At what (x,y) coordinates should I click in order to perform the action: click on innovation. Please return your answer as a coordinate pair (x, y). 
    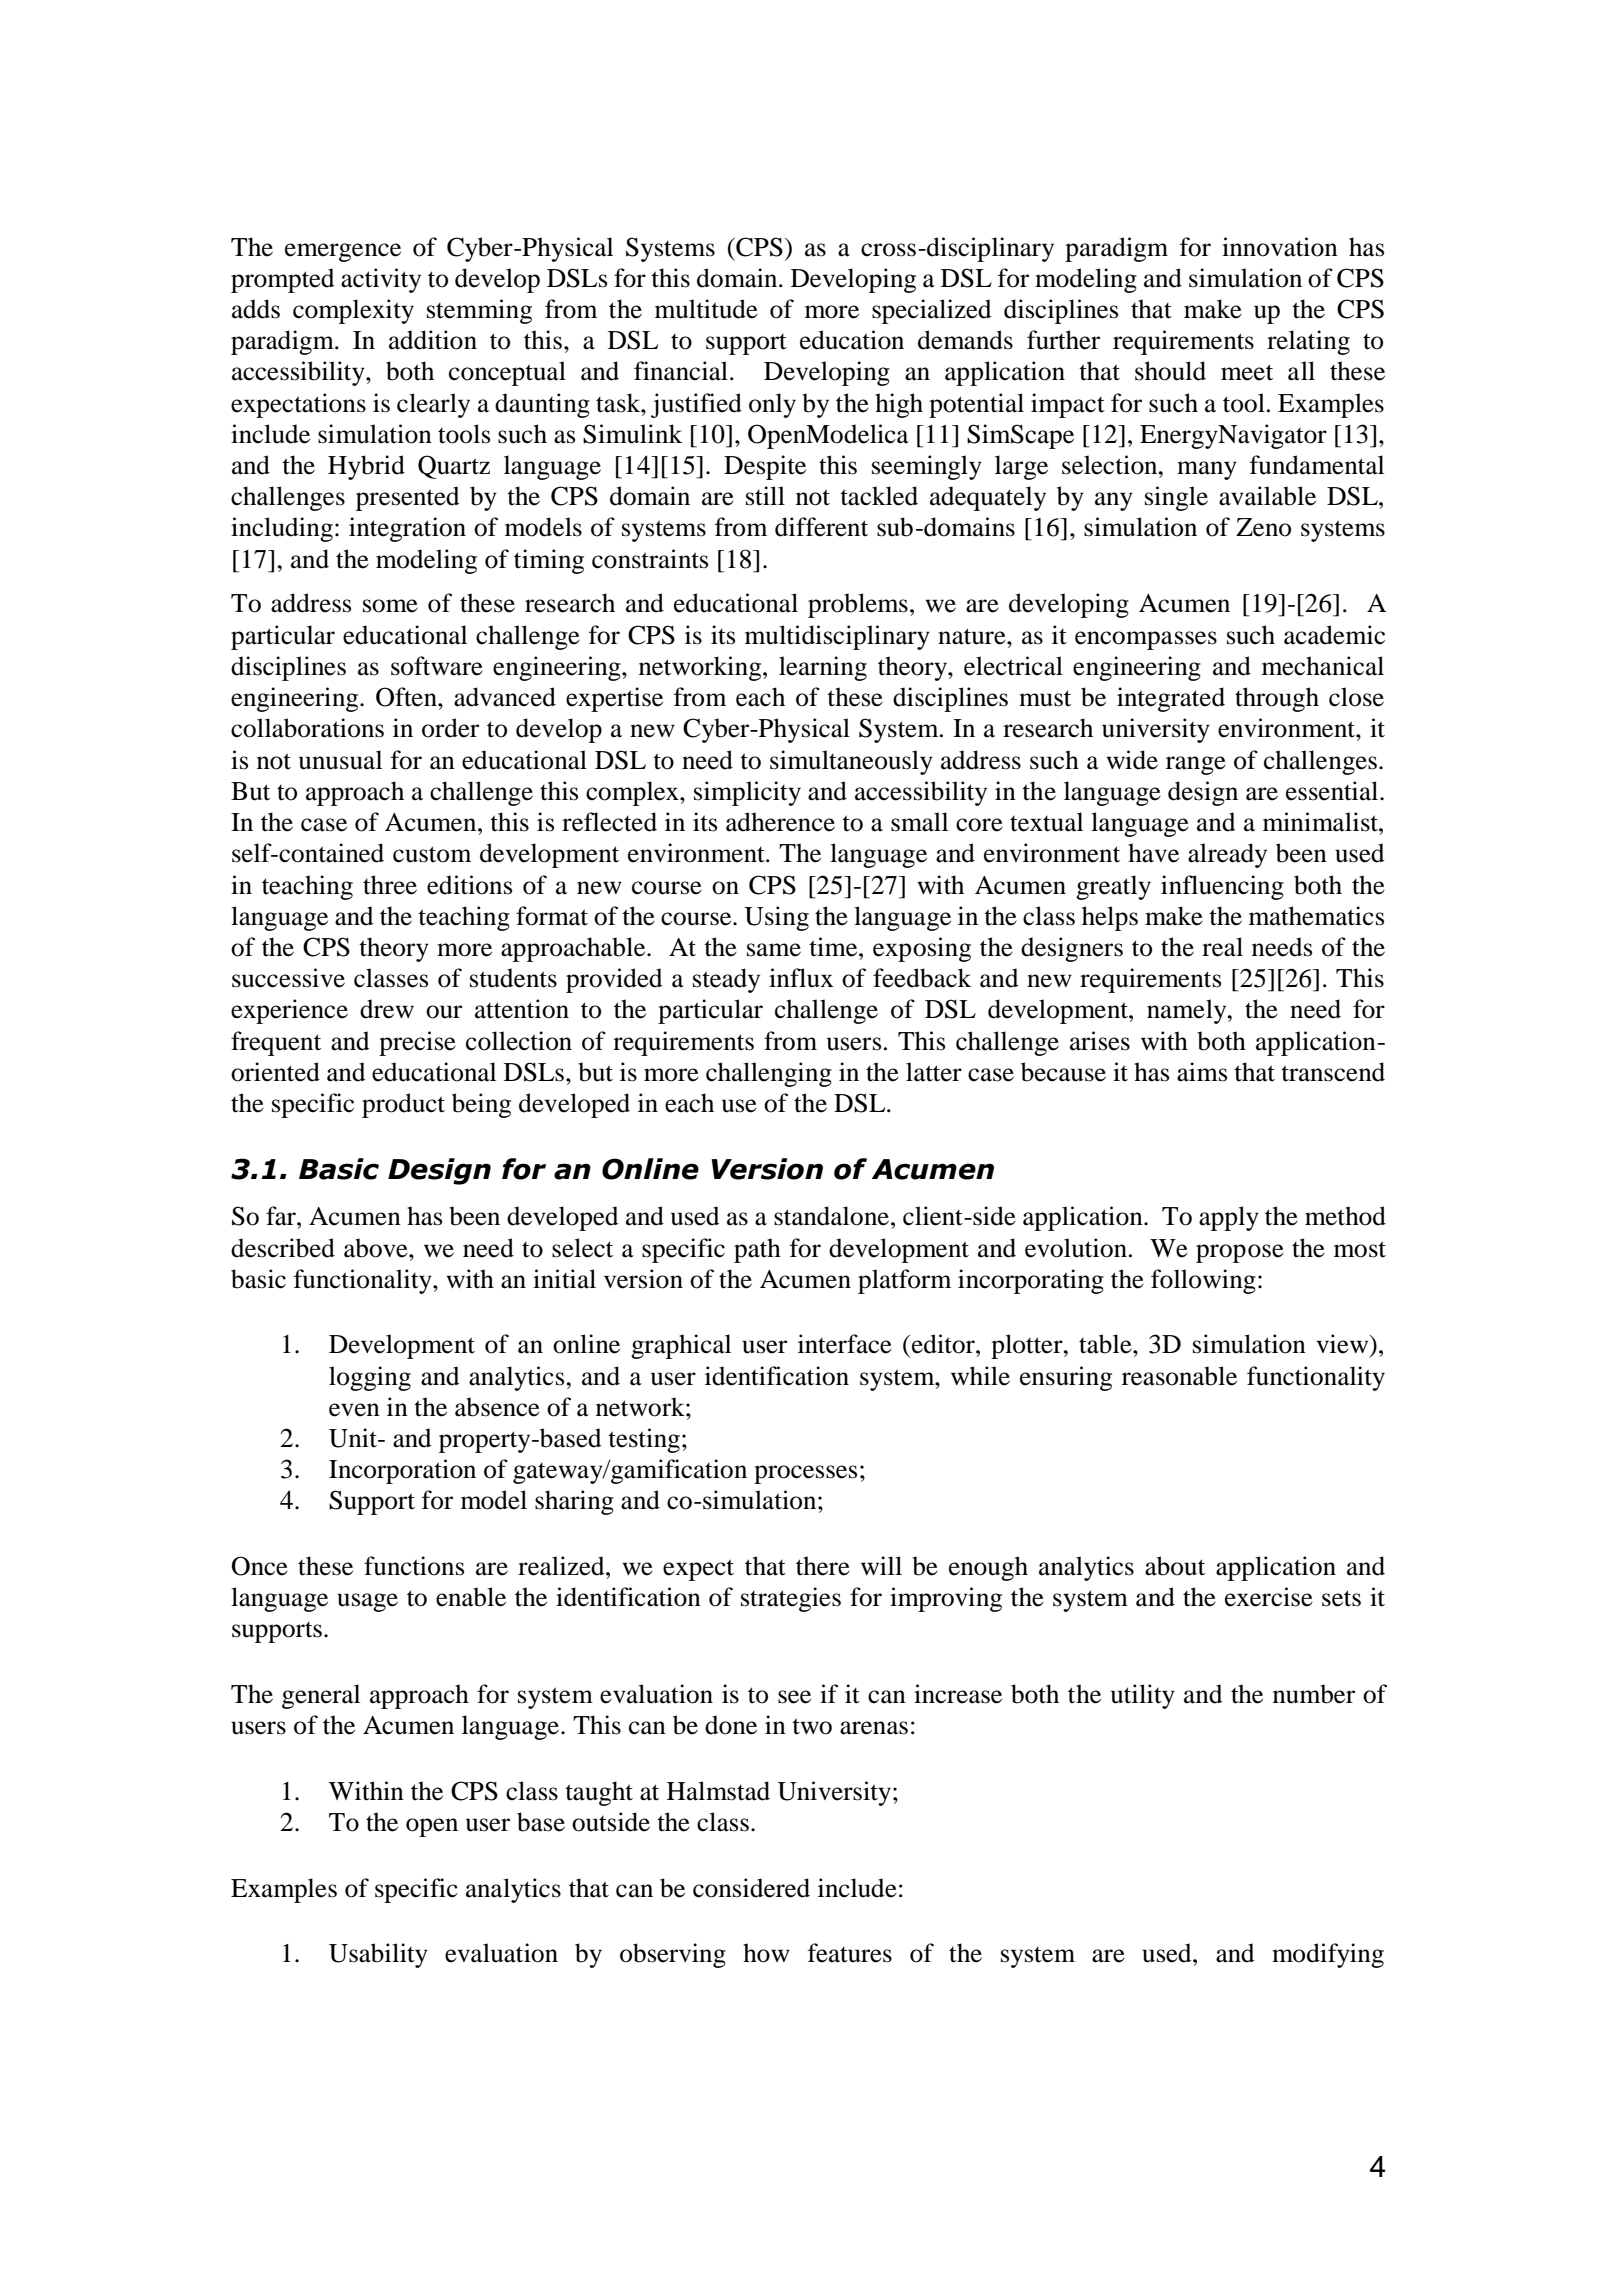
    Looking at the image, I should click on (1280, 247).
